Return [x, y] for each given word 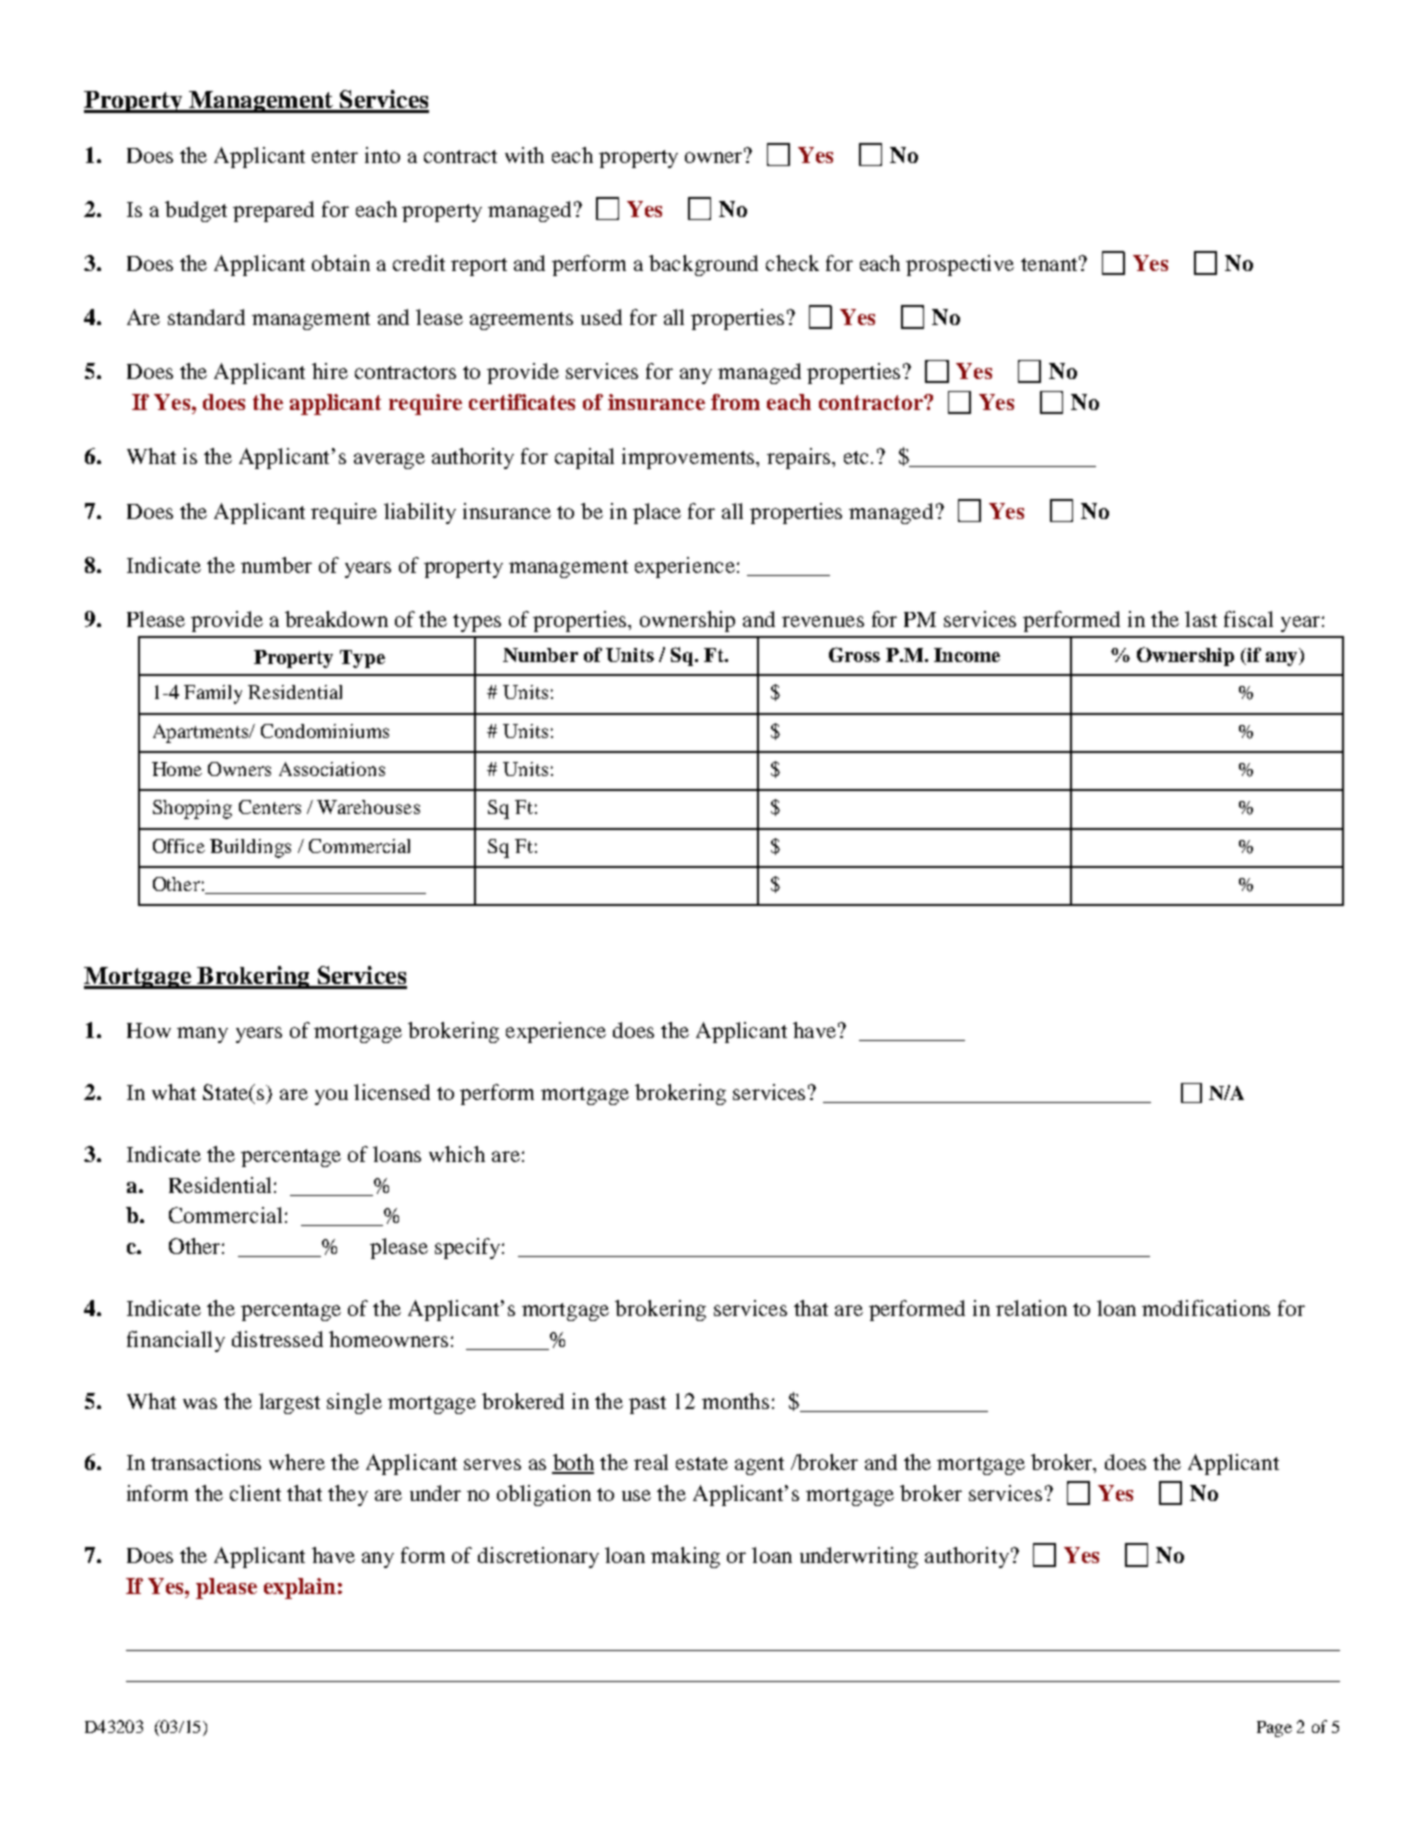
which [457, 1154]
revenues [823, 621]
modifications [1206, 1308]
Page [1274, 1729]
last [1201, 619]
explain [300, 1588]
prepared [273, 211]
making [685, 1557]
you [331, 1097]
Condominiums [325, 731]
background [703, 265]
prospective [960, 265]
